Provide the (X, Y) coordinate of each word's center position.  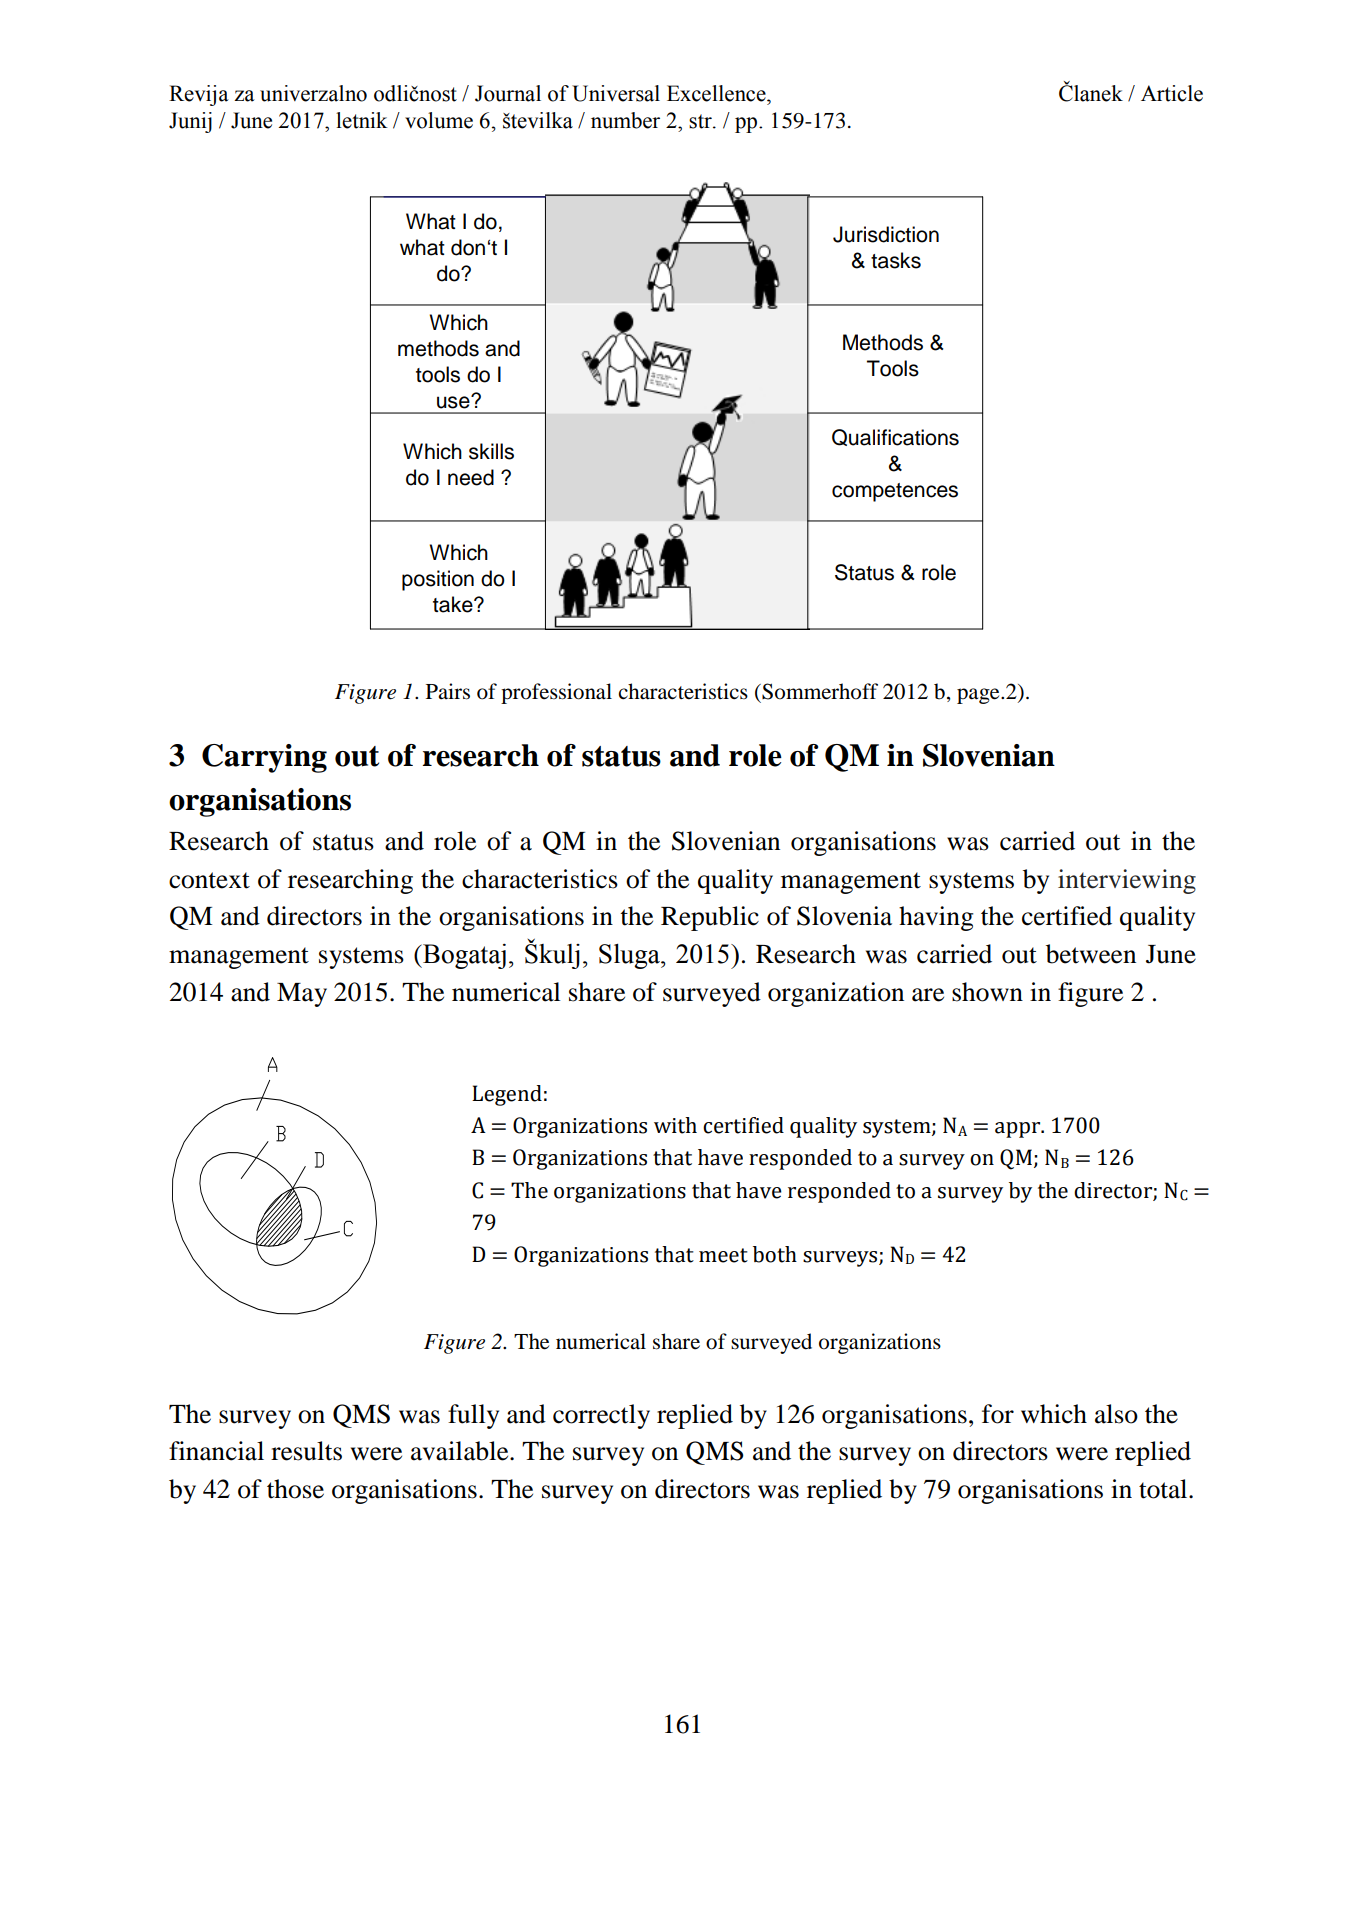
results (306, 1451)
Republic (710, 918)
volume (439, 120)
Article (1172, 93)
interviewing (1127, 881)
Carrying (264, 758)
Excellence (717, 93)
